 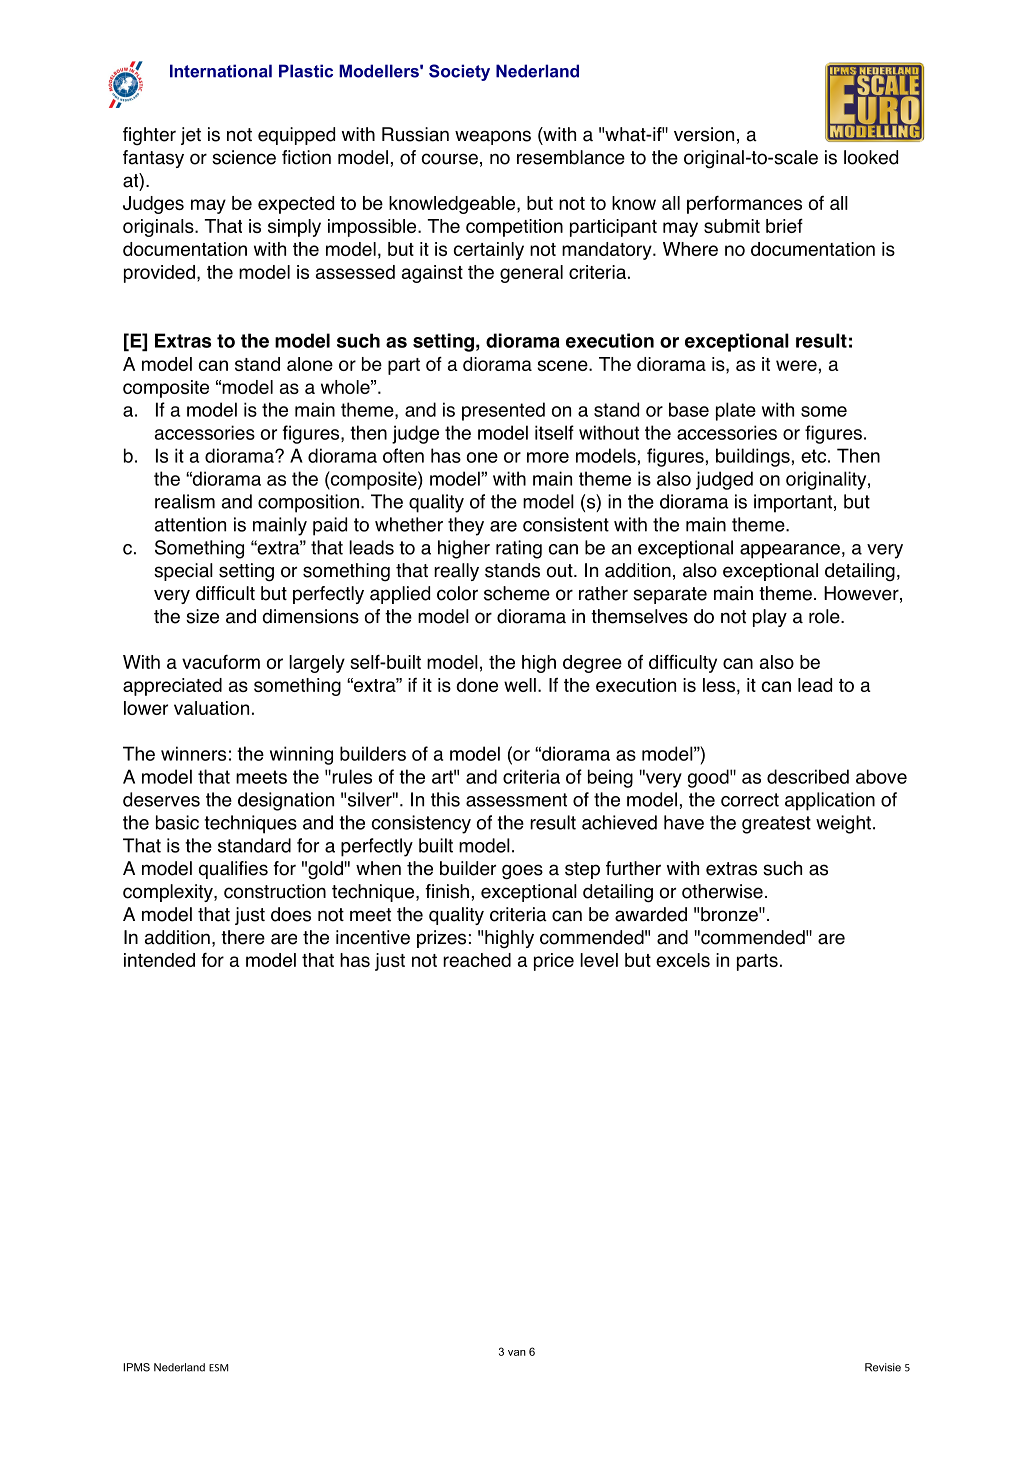 What do you see at coordinates (211, 708) in the screenshot?
I see `valuation` at bounding box center [211, 708].
